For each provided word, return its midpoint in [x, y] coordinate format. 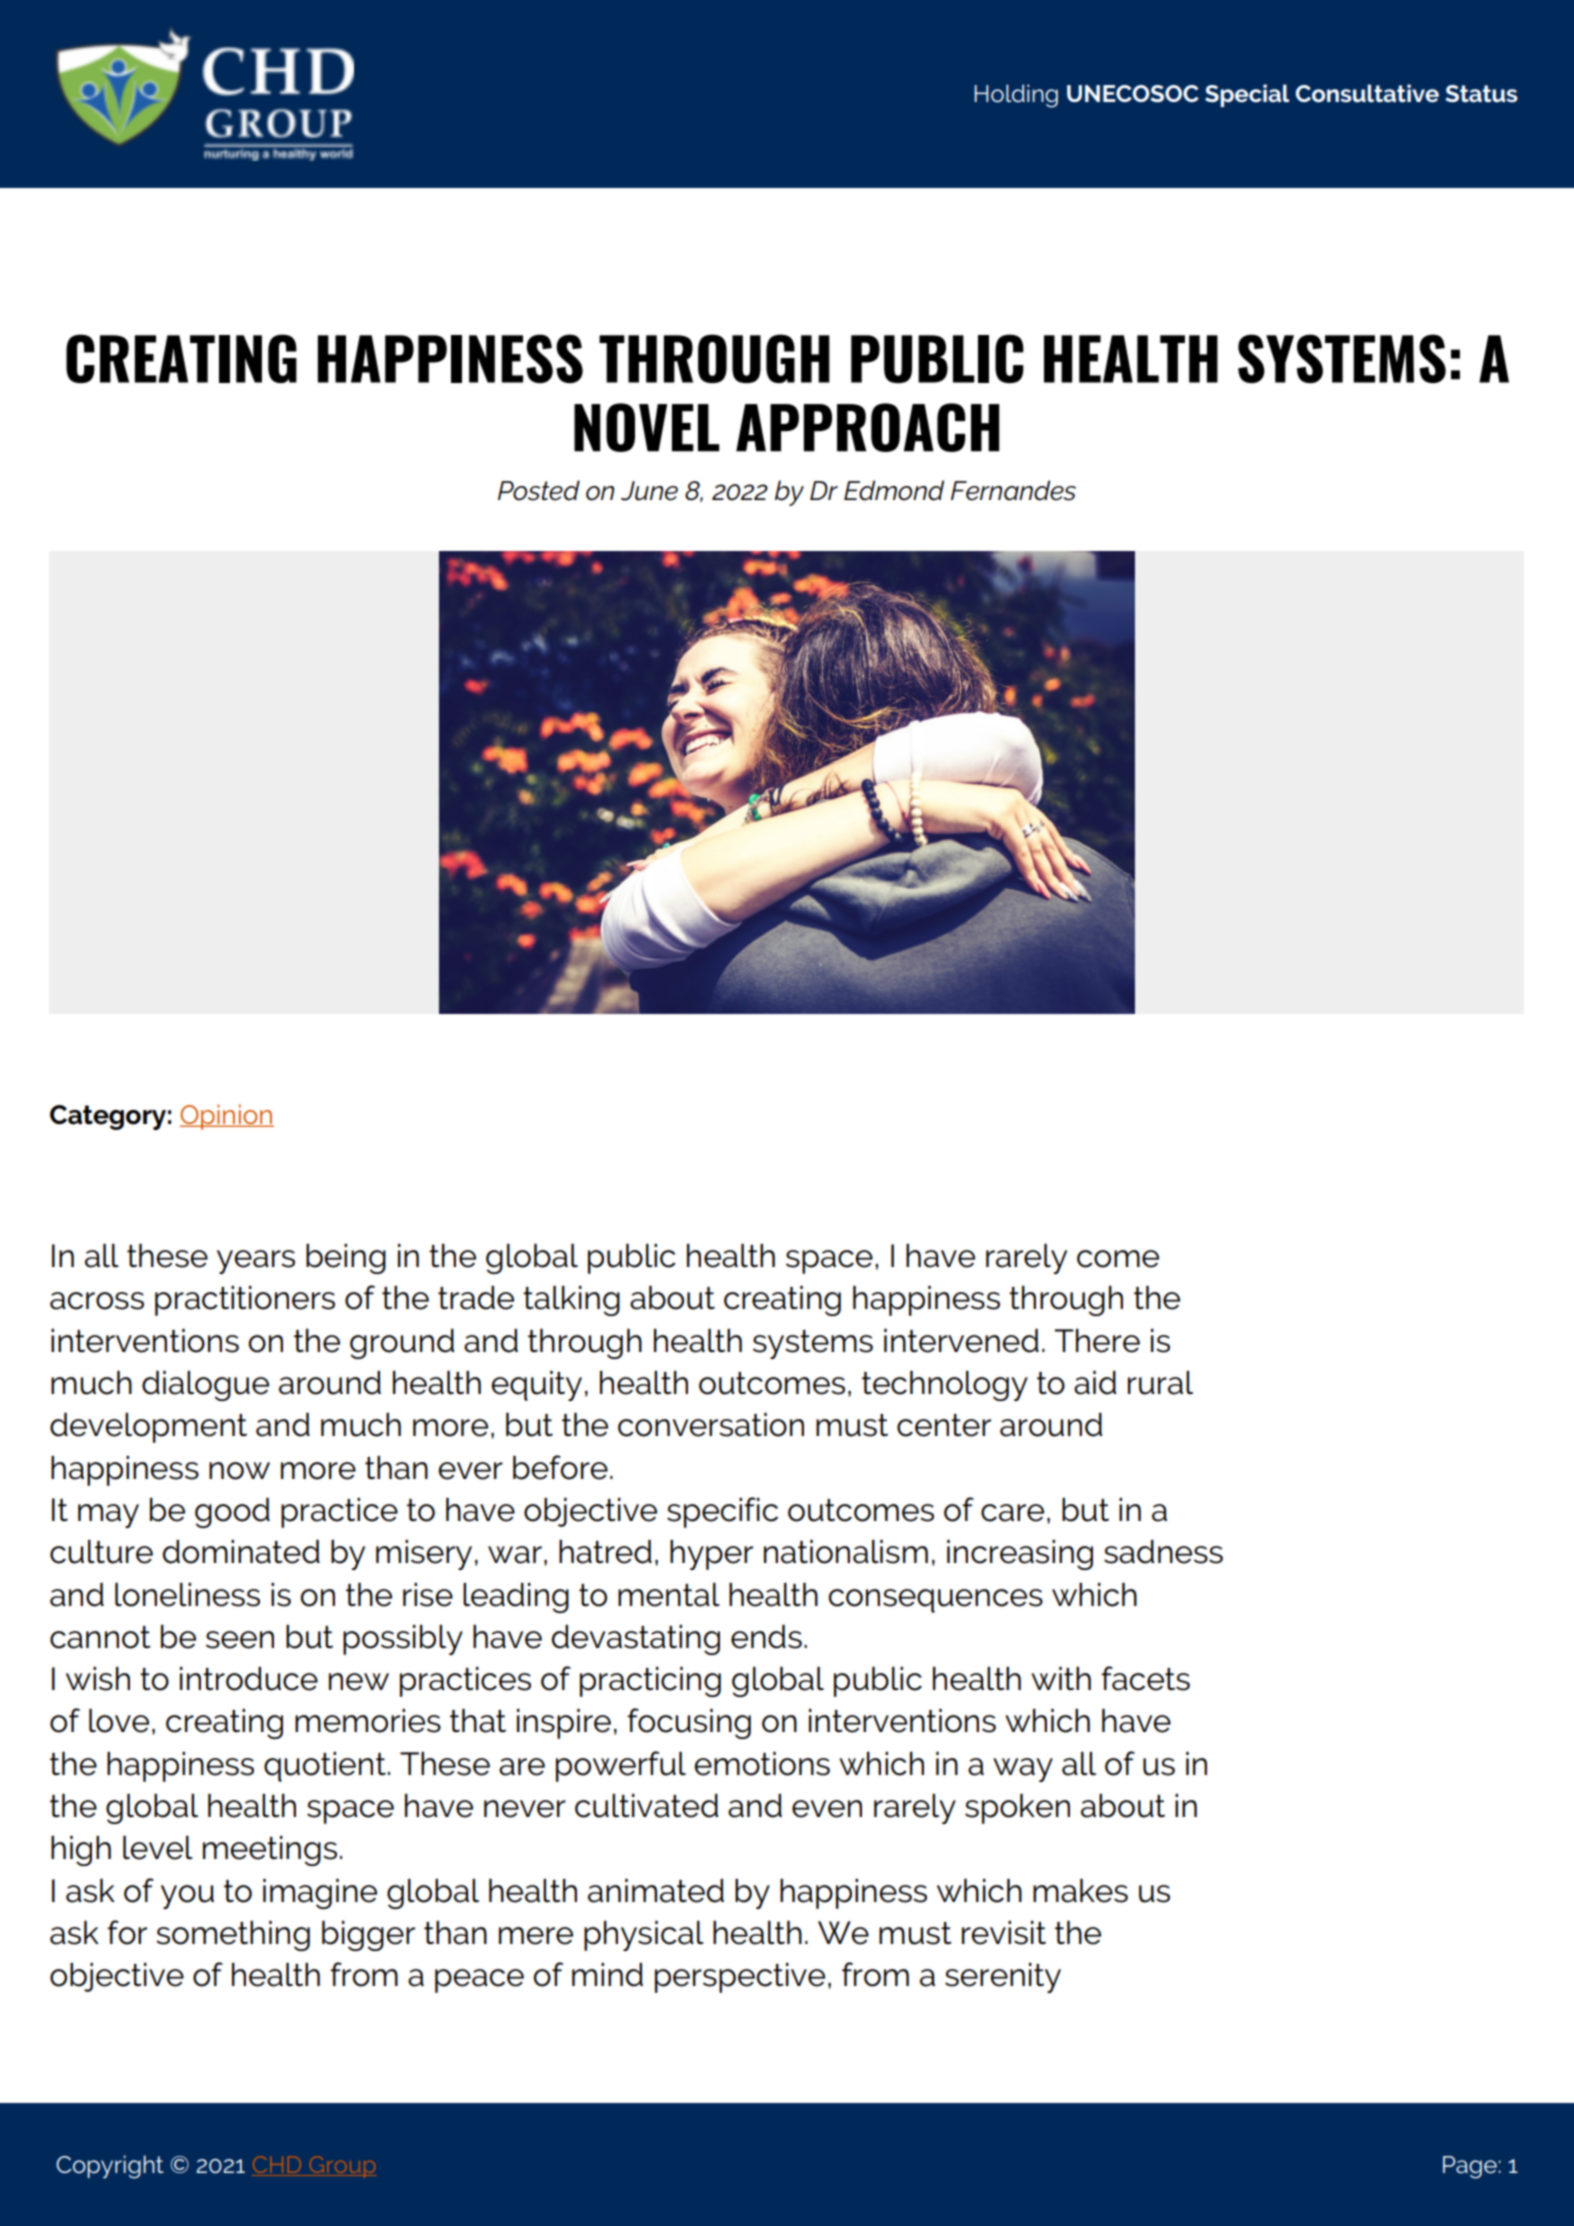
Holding [1016, 96]
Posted [539, 490]
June [649, 491]
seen [240, 1640]
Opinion [227, 1117]
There [1097, 1341]
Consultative [1367, 93]
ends [766, 1637]
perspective [740, 1978]
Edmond [894, 490]
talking [571, 1301]
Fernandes [1013, 490]
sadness [1163, 1552]
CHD [278, 2166]
